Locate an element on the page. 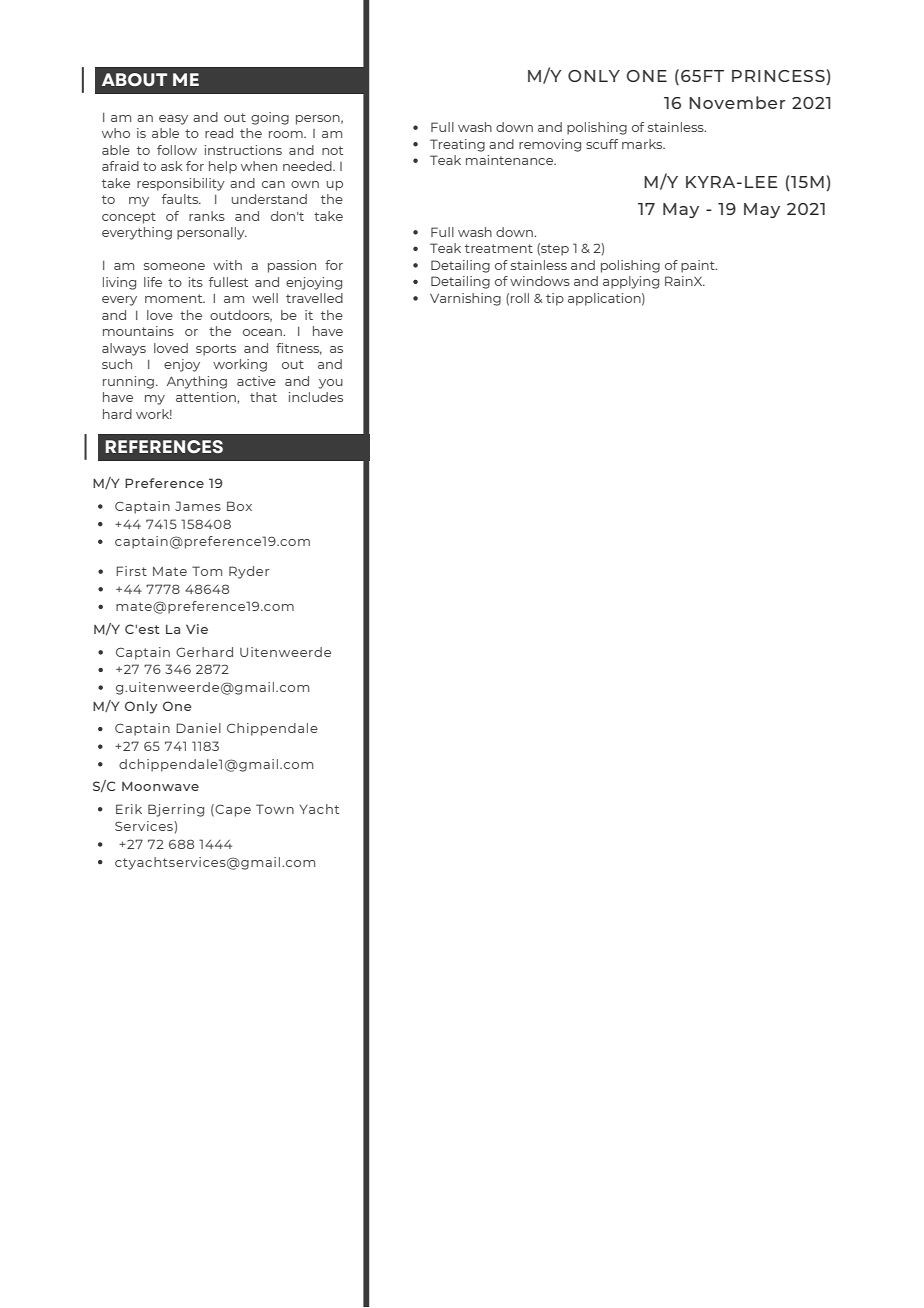 The width and height of the page is (924, 1308). Vie is located at coordinates (197, 629).
